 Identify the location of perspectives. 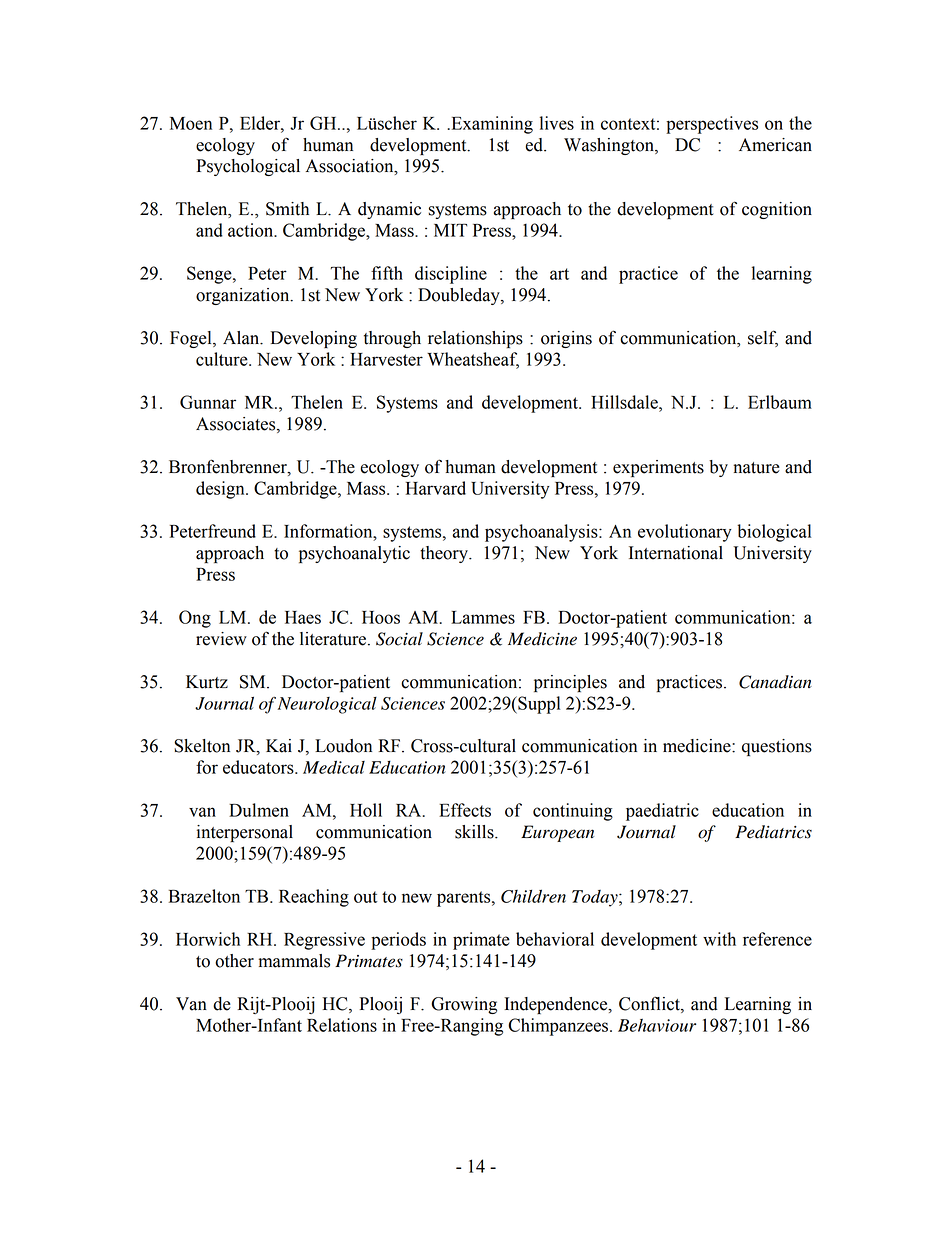
(712, 125).
